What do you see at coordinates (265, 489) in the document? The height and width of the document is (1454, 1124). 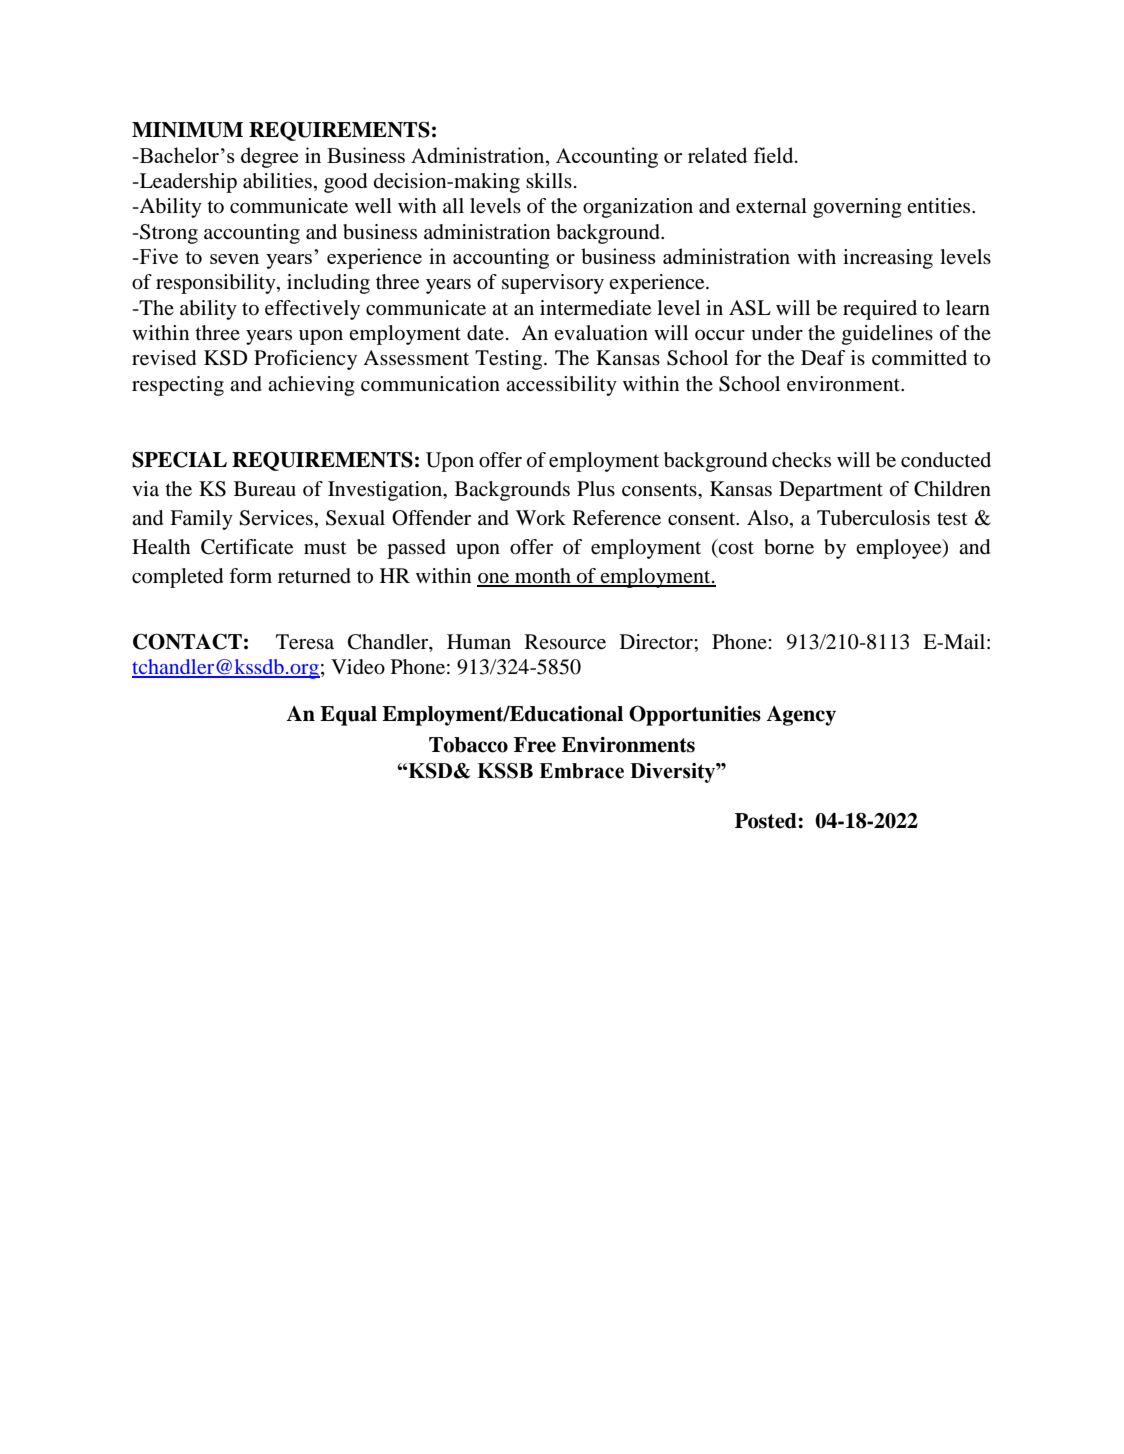 I see `Bureau` at bounding box center [265, 489].
